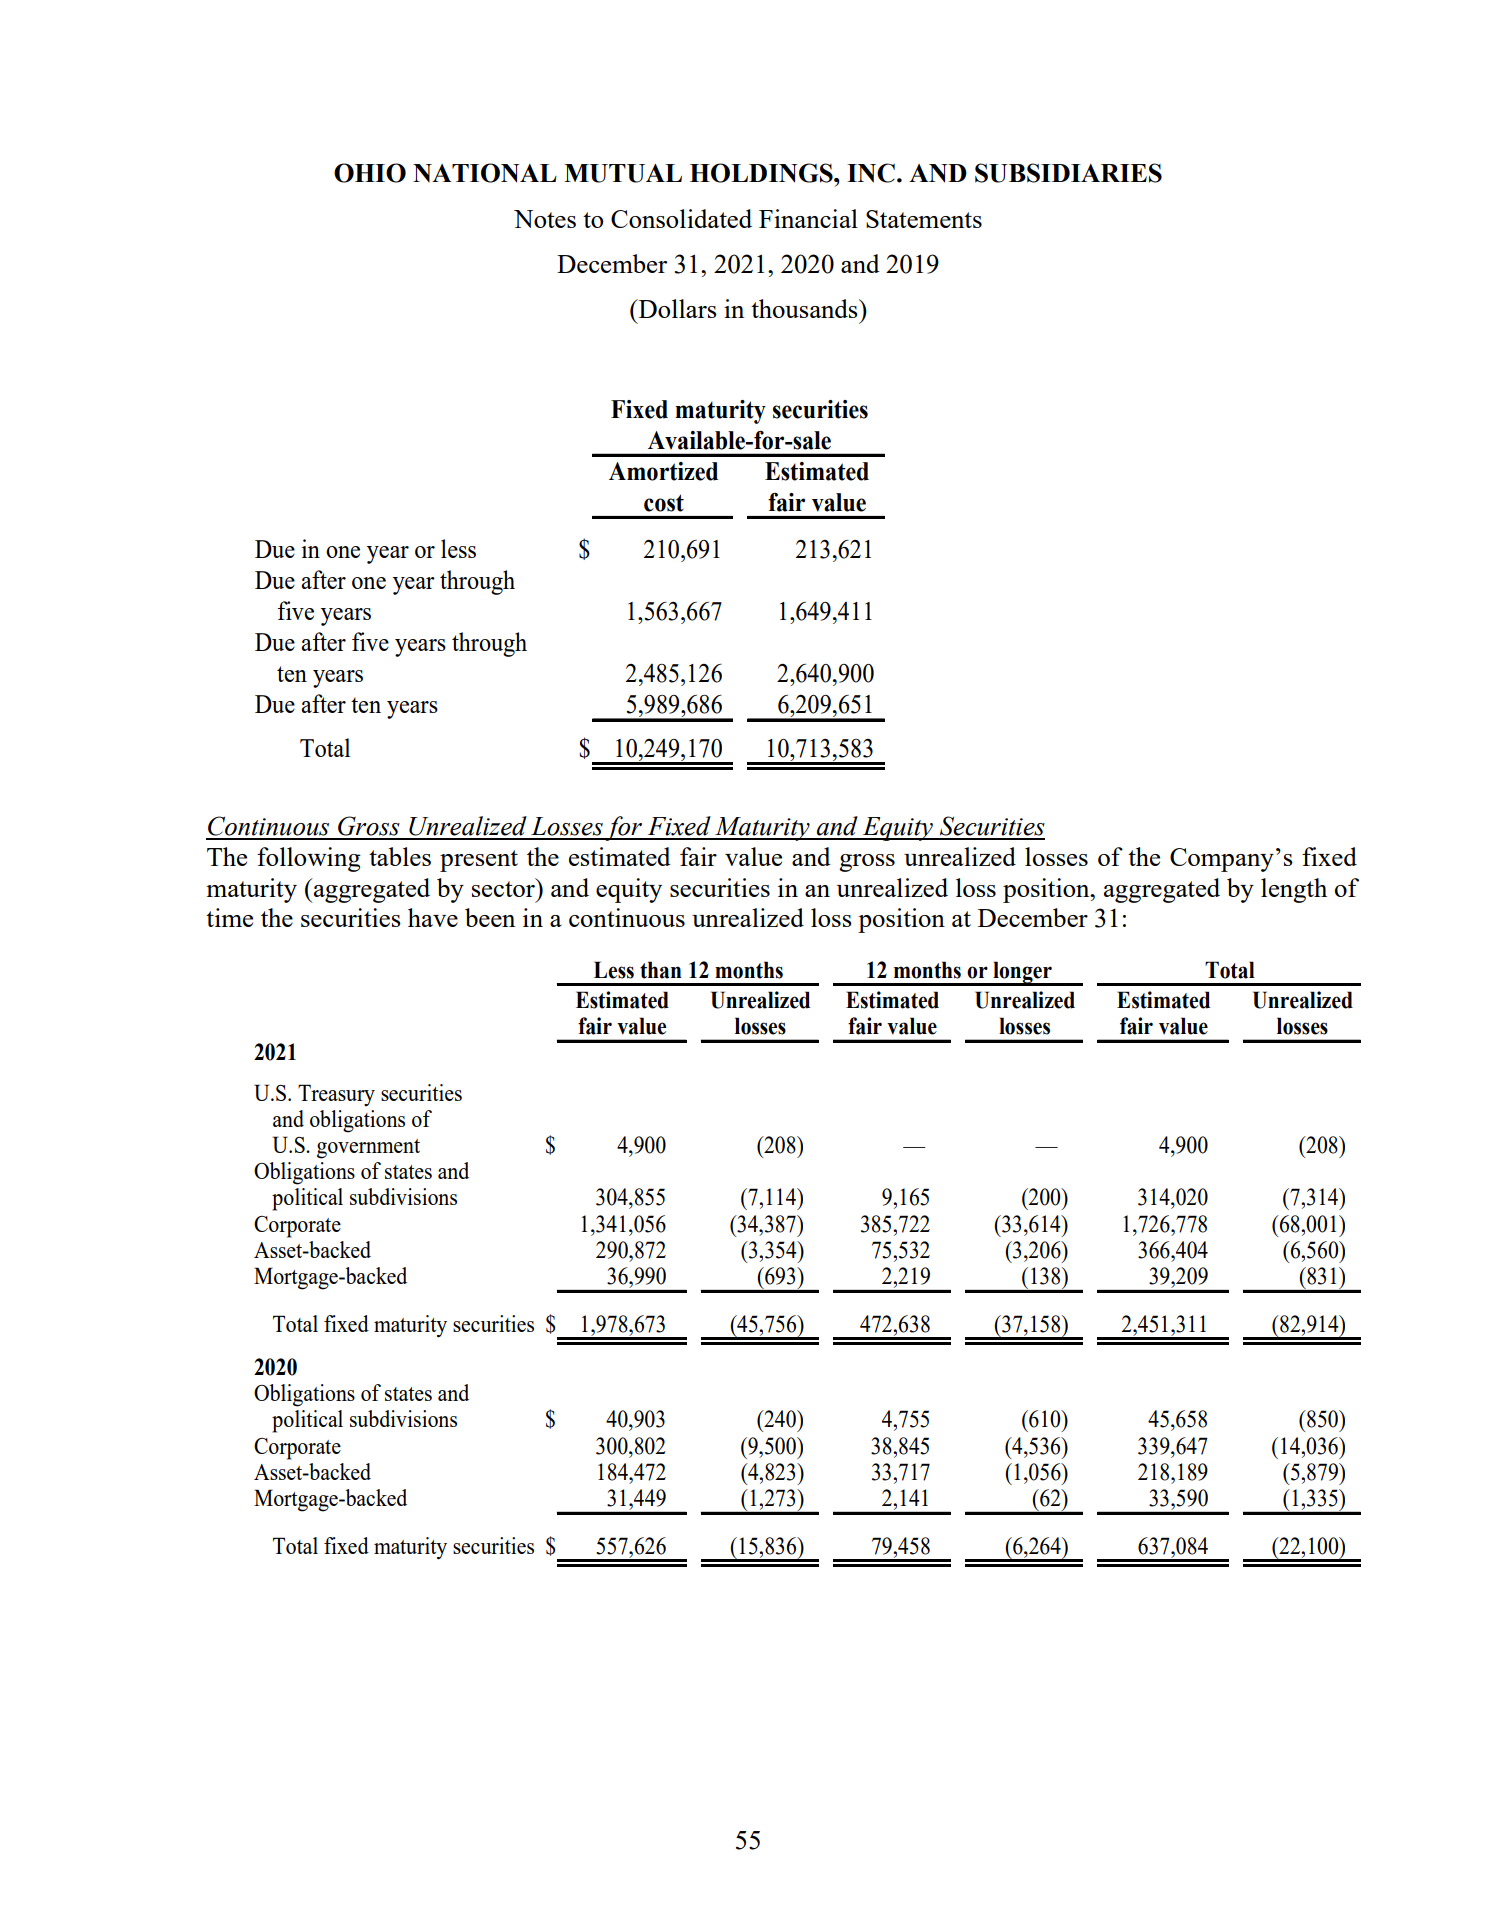  Describe the element at coordinates (336, 1095) in the screenshot. I see `Treasury` at that location.
